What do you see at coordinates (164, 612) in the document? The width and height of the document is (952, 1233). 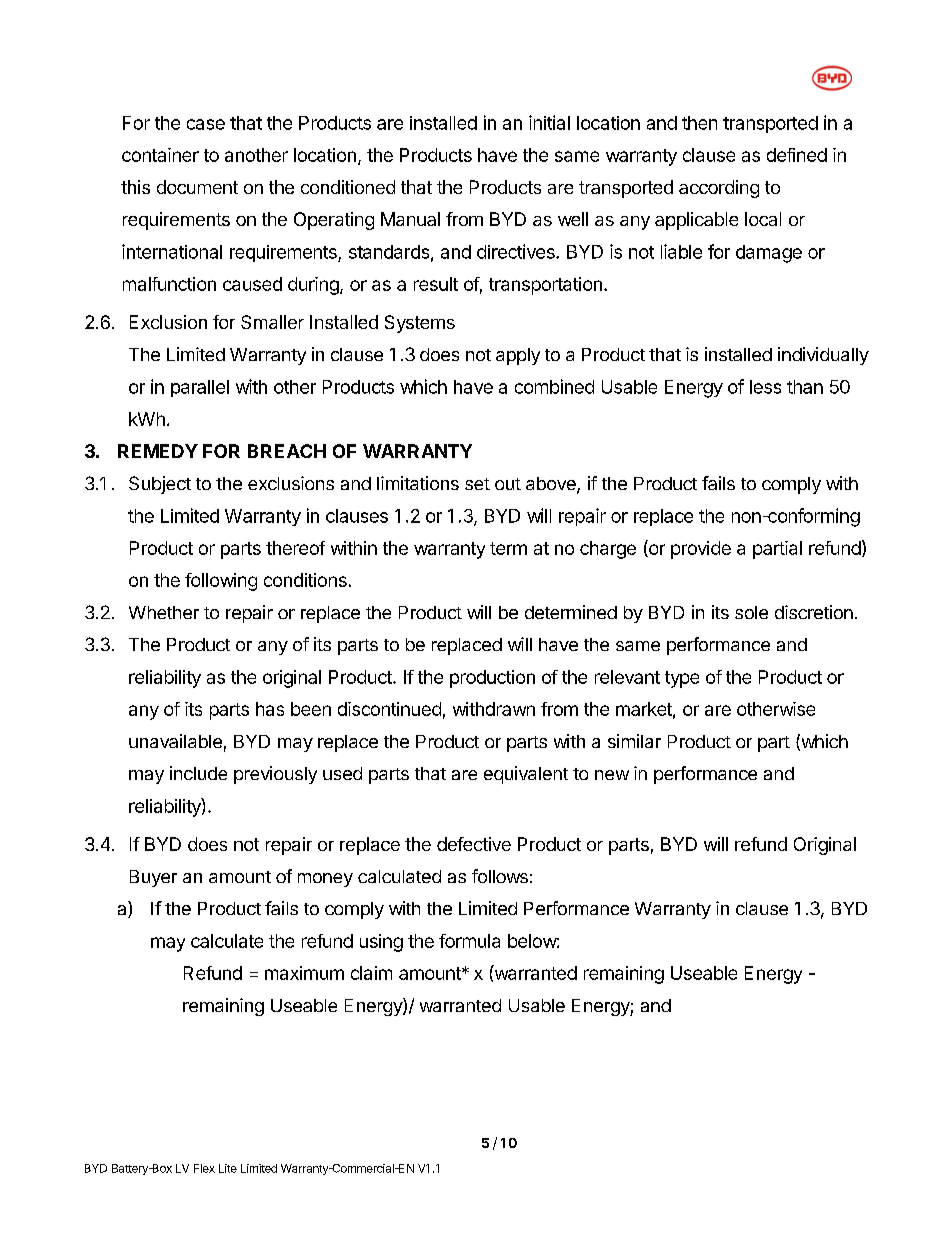 I see `Whether` at bounding box center [164, 612].
